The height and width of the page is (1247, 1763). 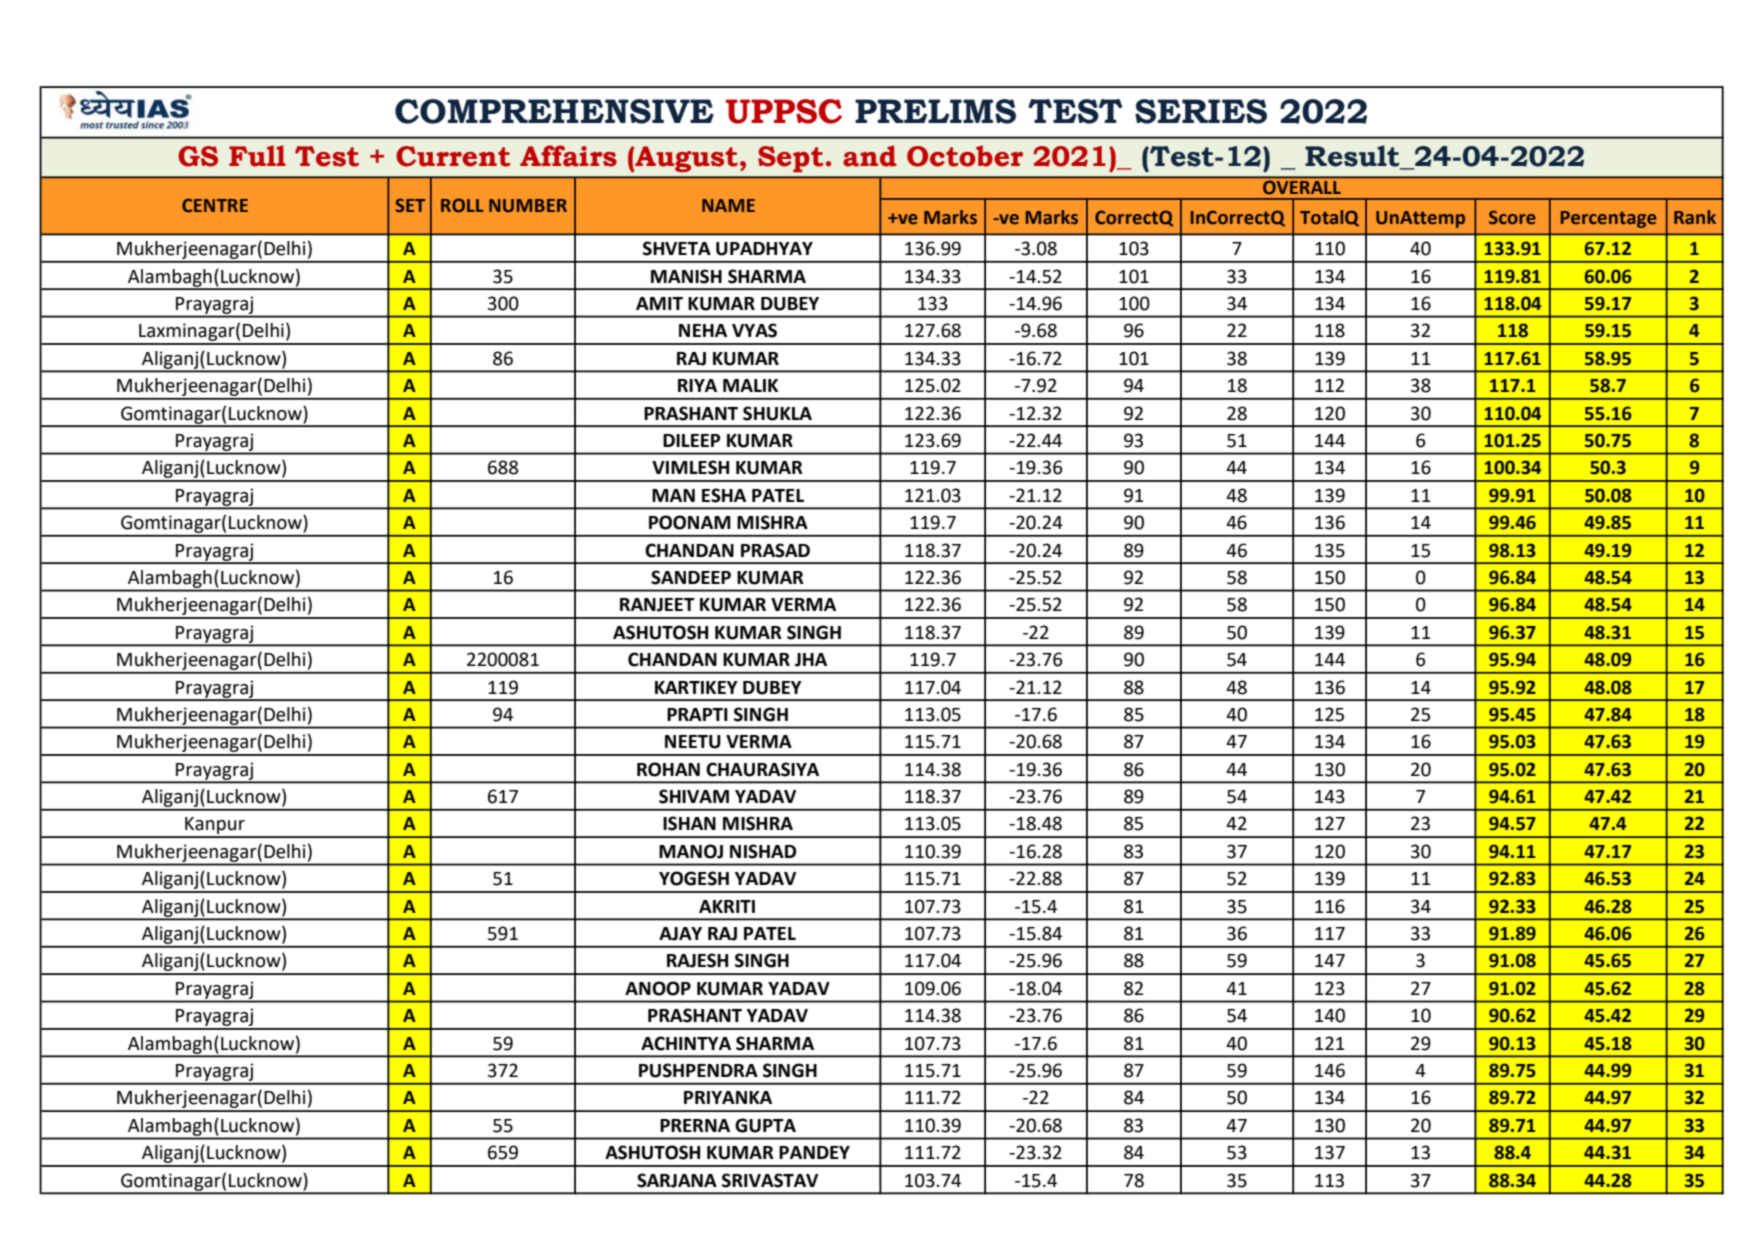 I want to click on PRASAD, so click(x=775, y=550).
